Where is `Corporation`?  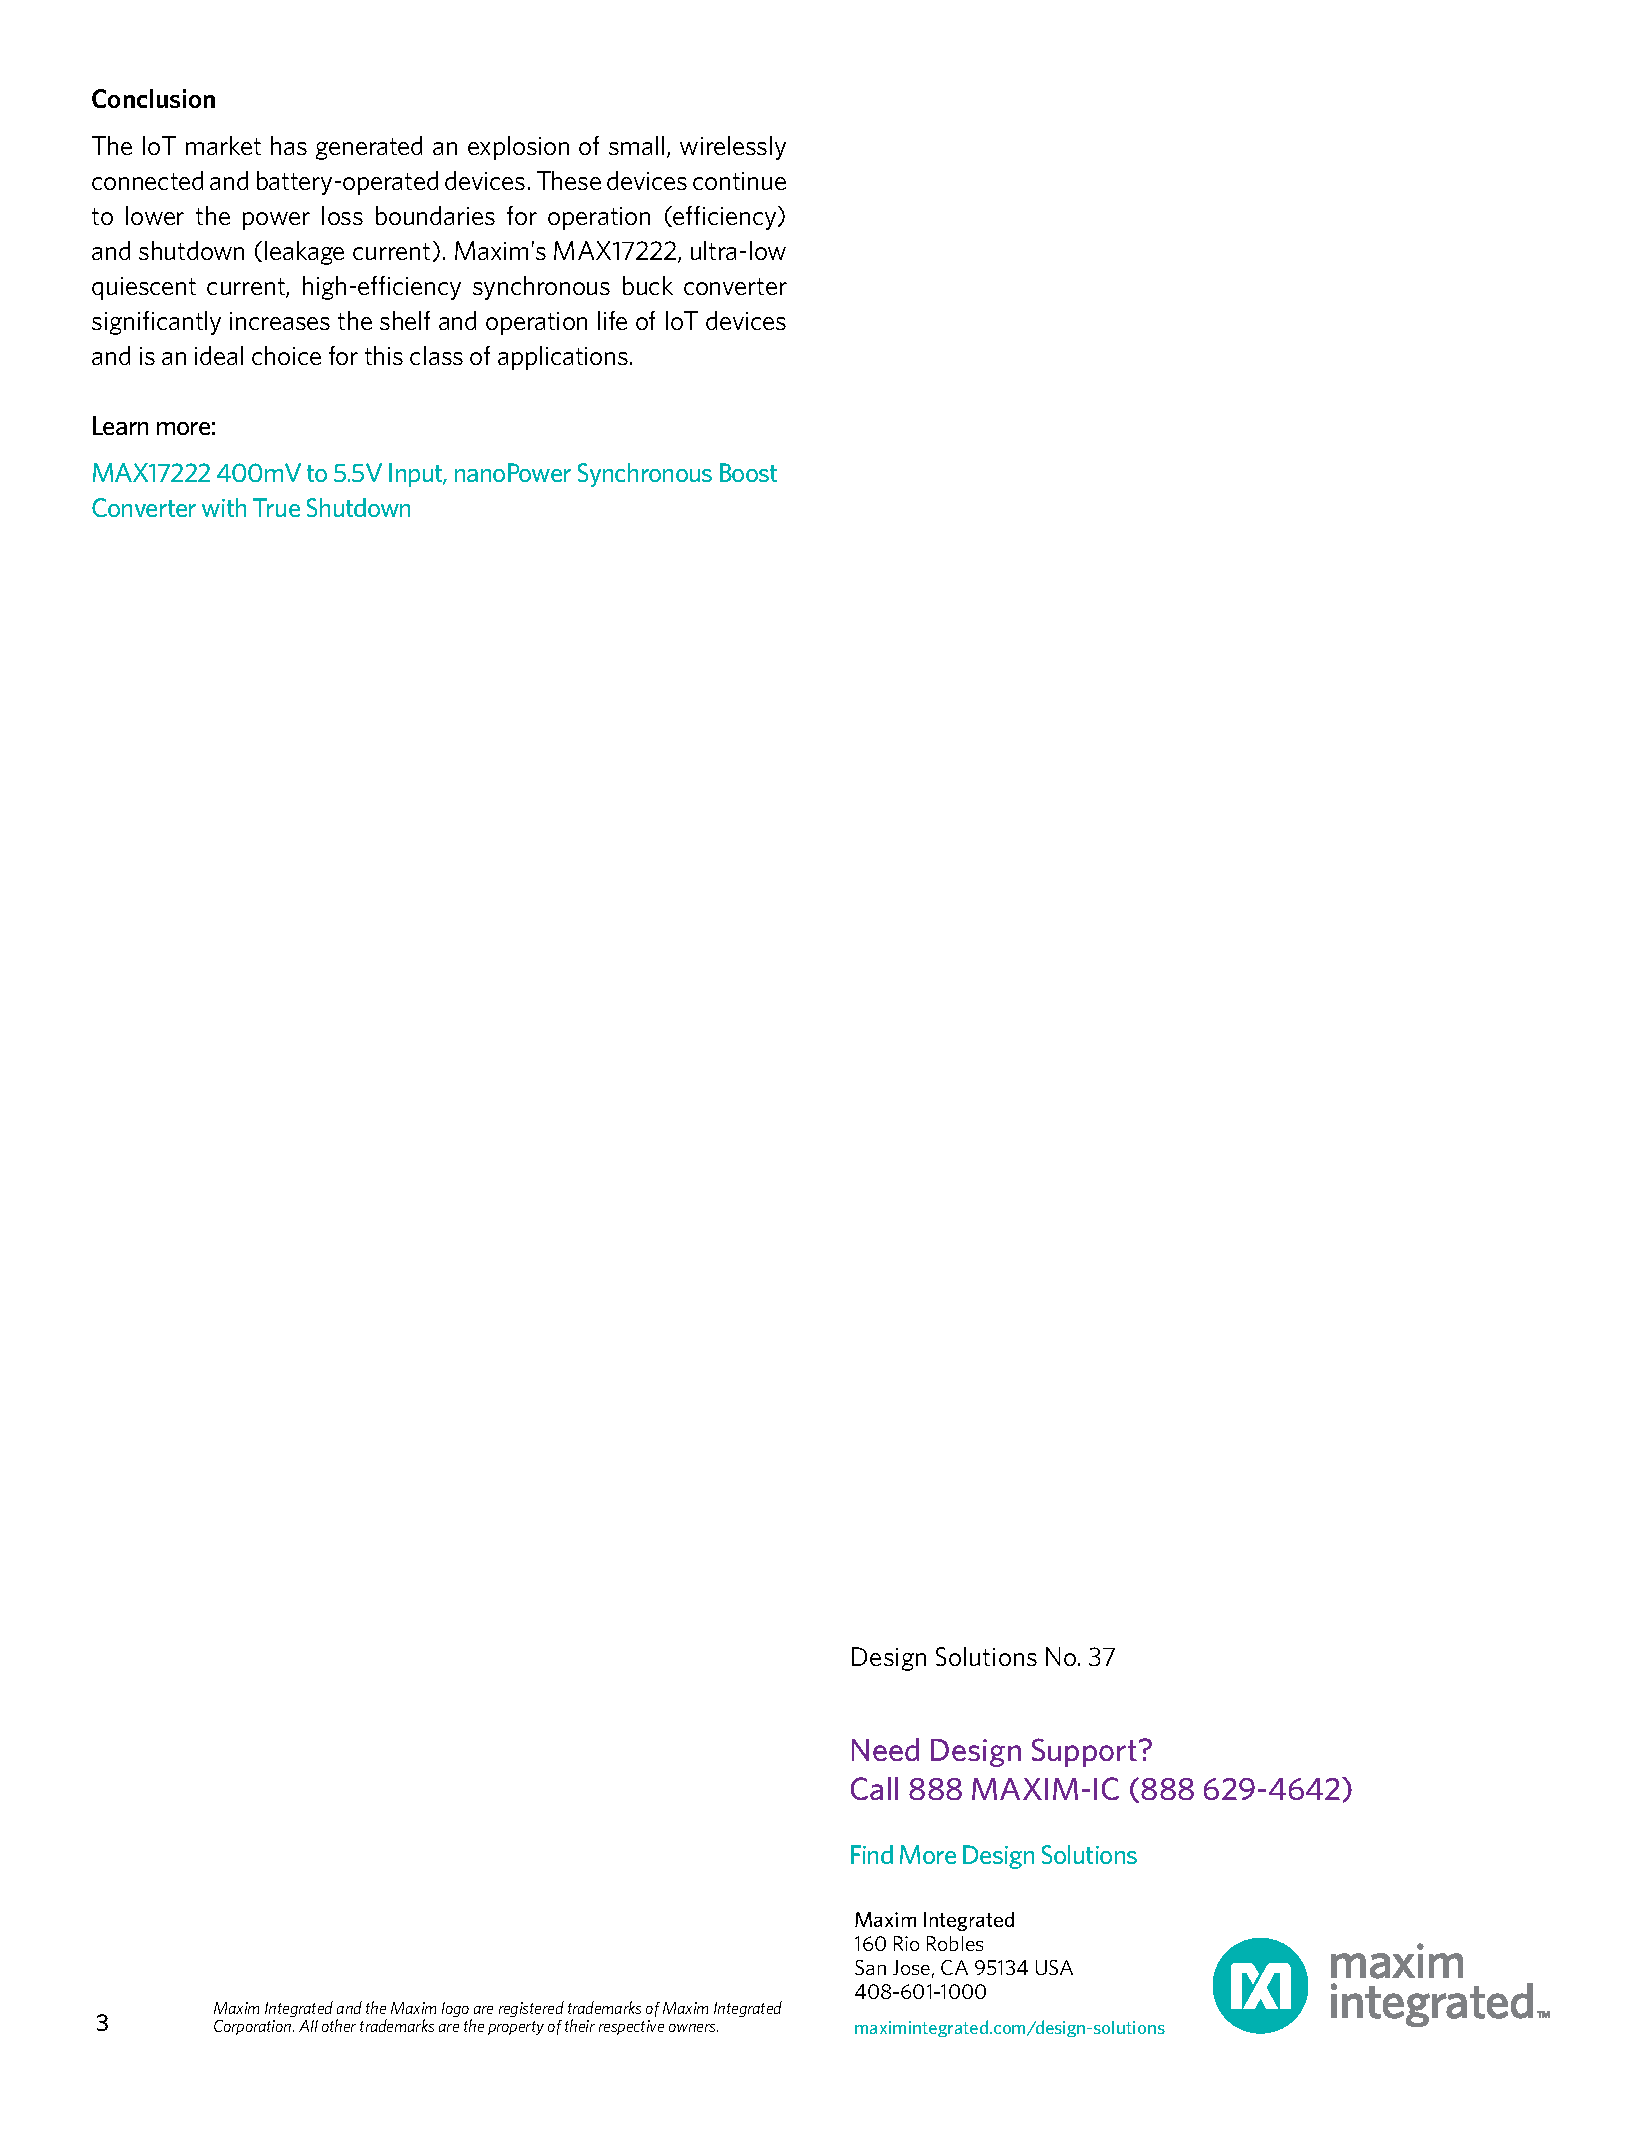
Corporation is located at coordinates (254, 2027).
